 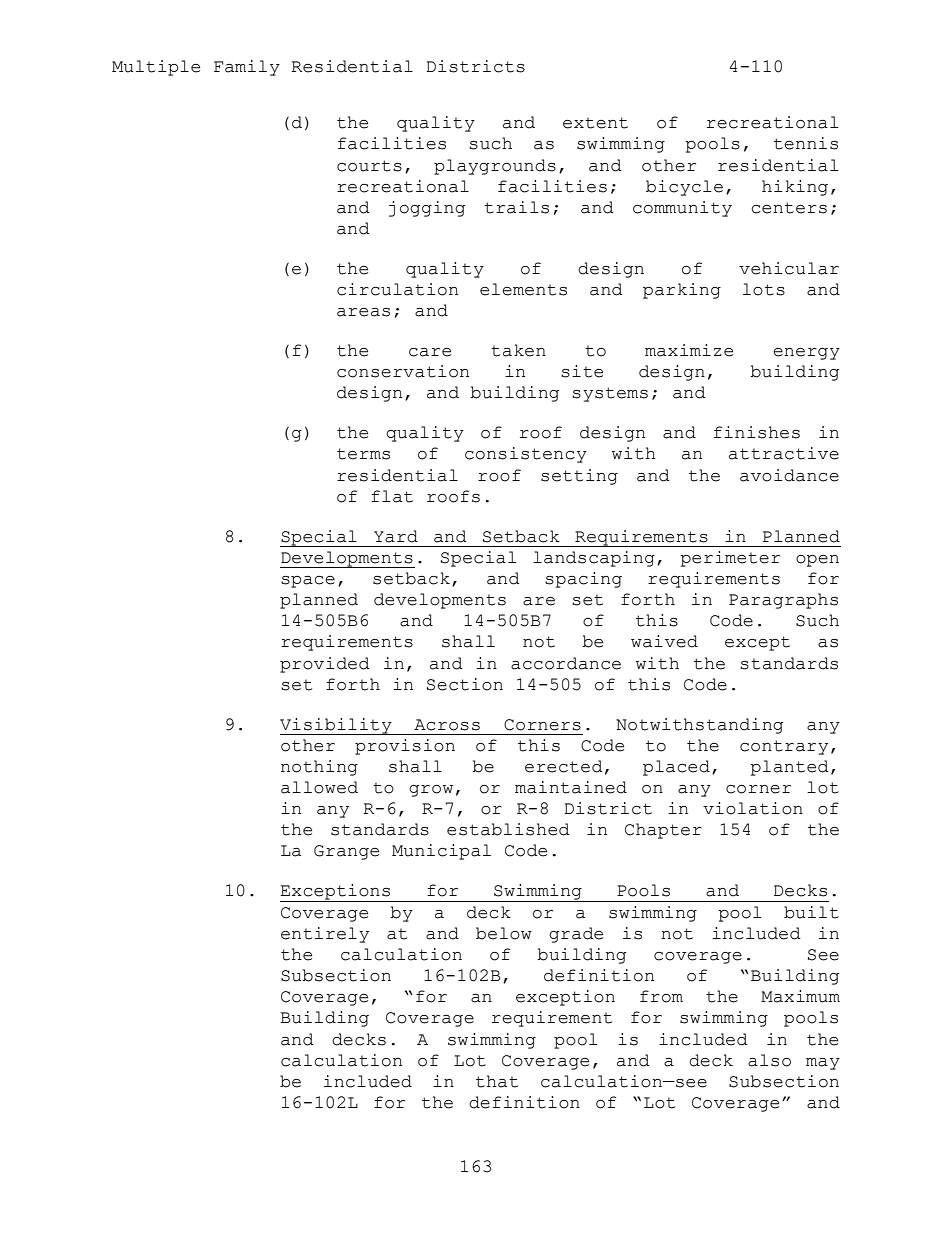 I want to click on taken, so click(x=518, y=350).
